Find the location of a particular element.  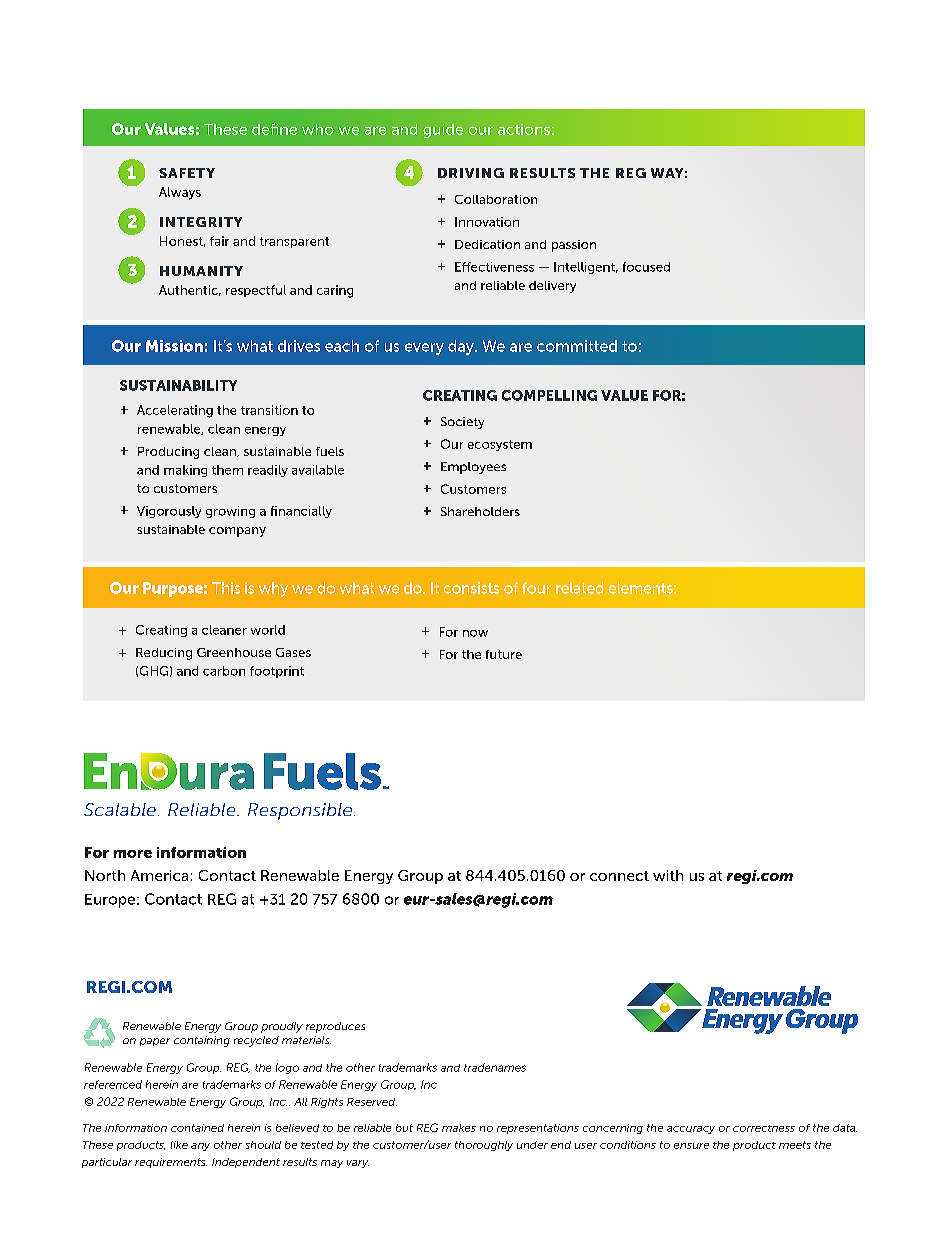

related is located at coordinates (579, 588).
